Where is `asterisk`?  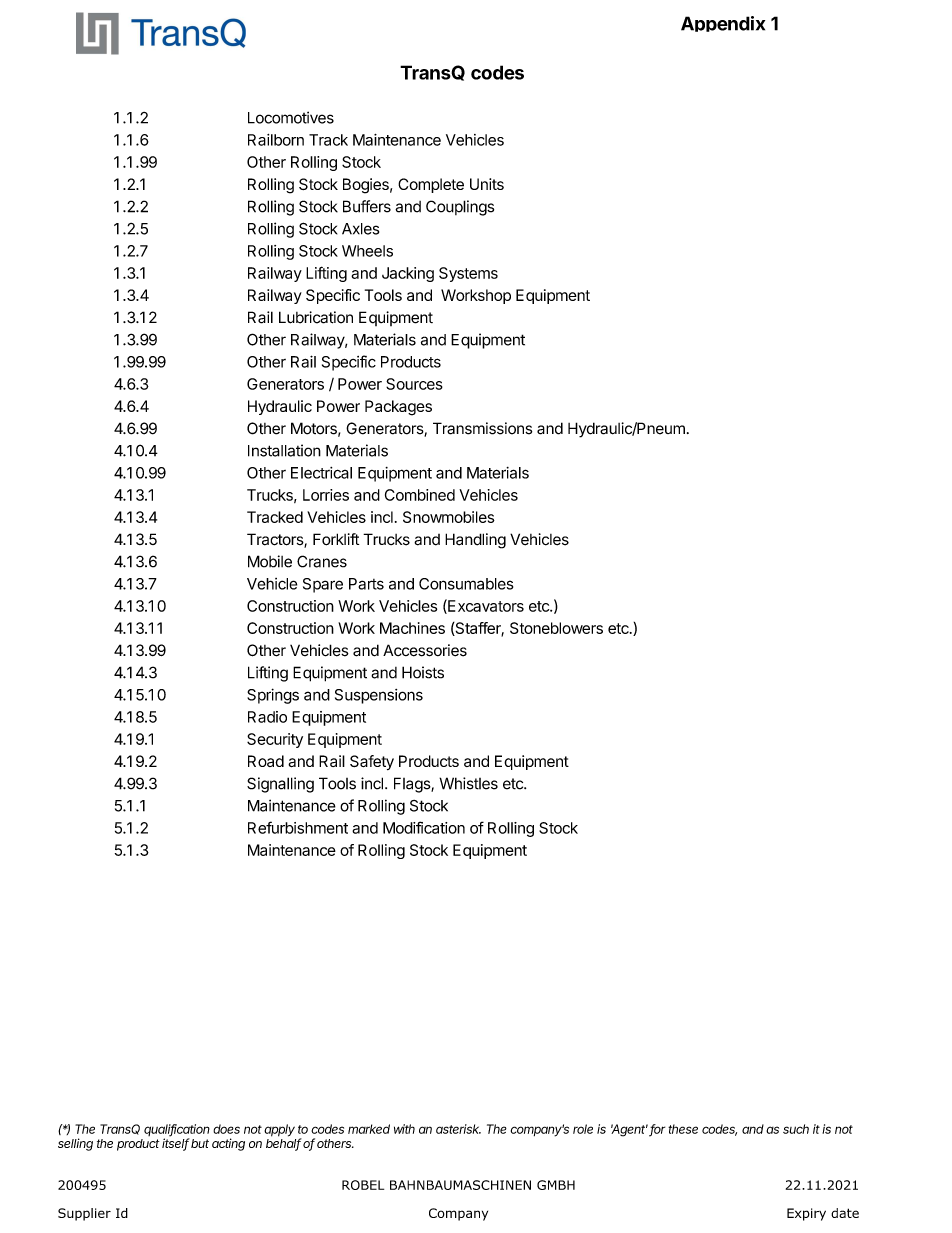 asterisk is located at coordinates (458, 1129).
